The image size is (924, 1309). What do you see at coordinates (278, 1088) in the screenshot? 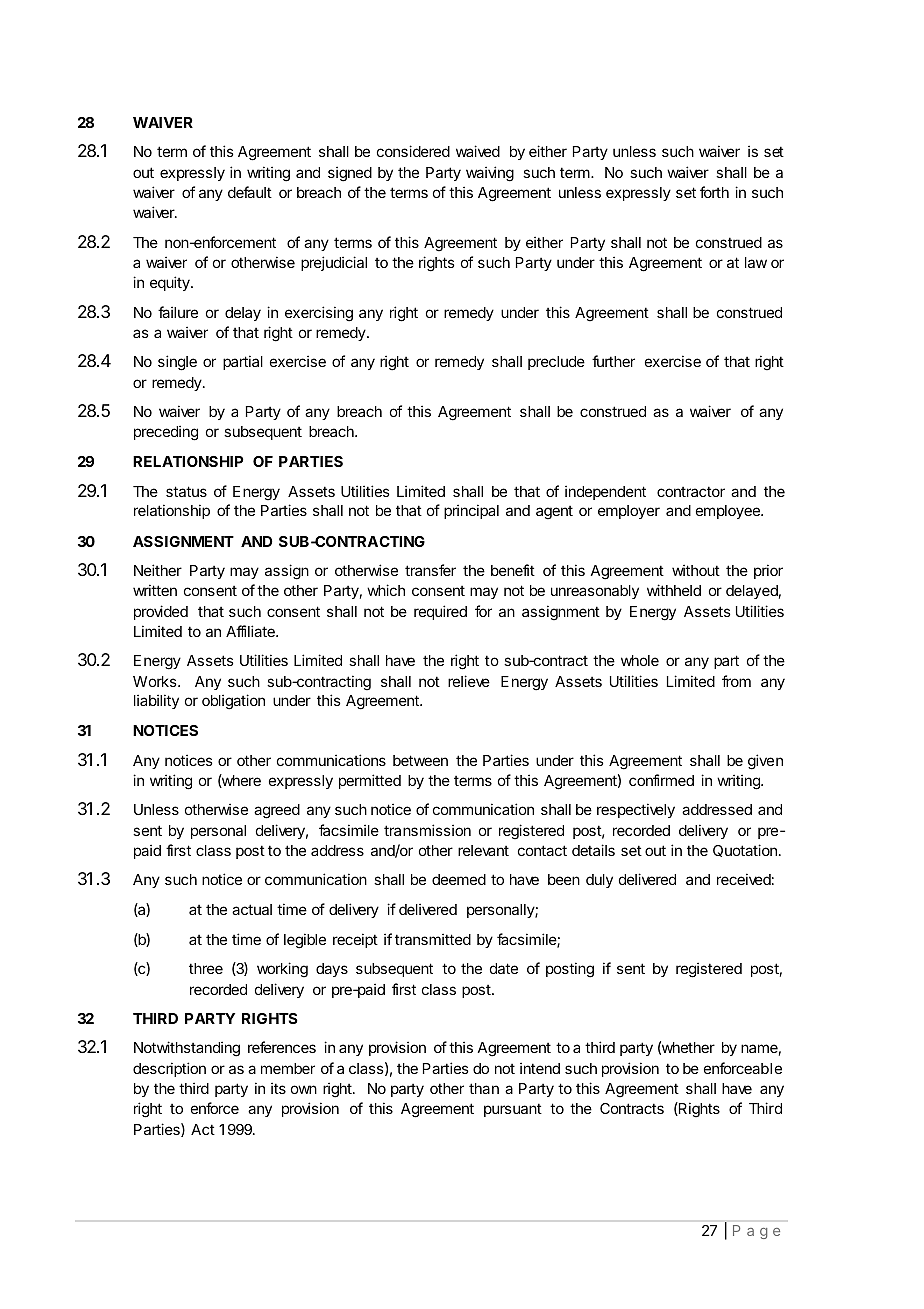
I see `its` at bounding box center [278, 1088].
